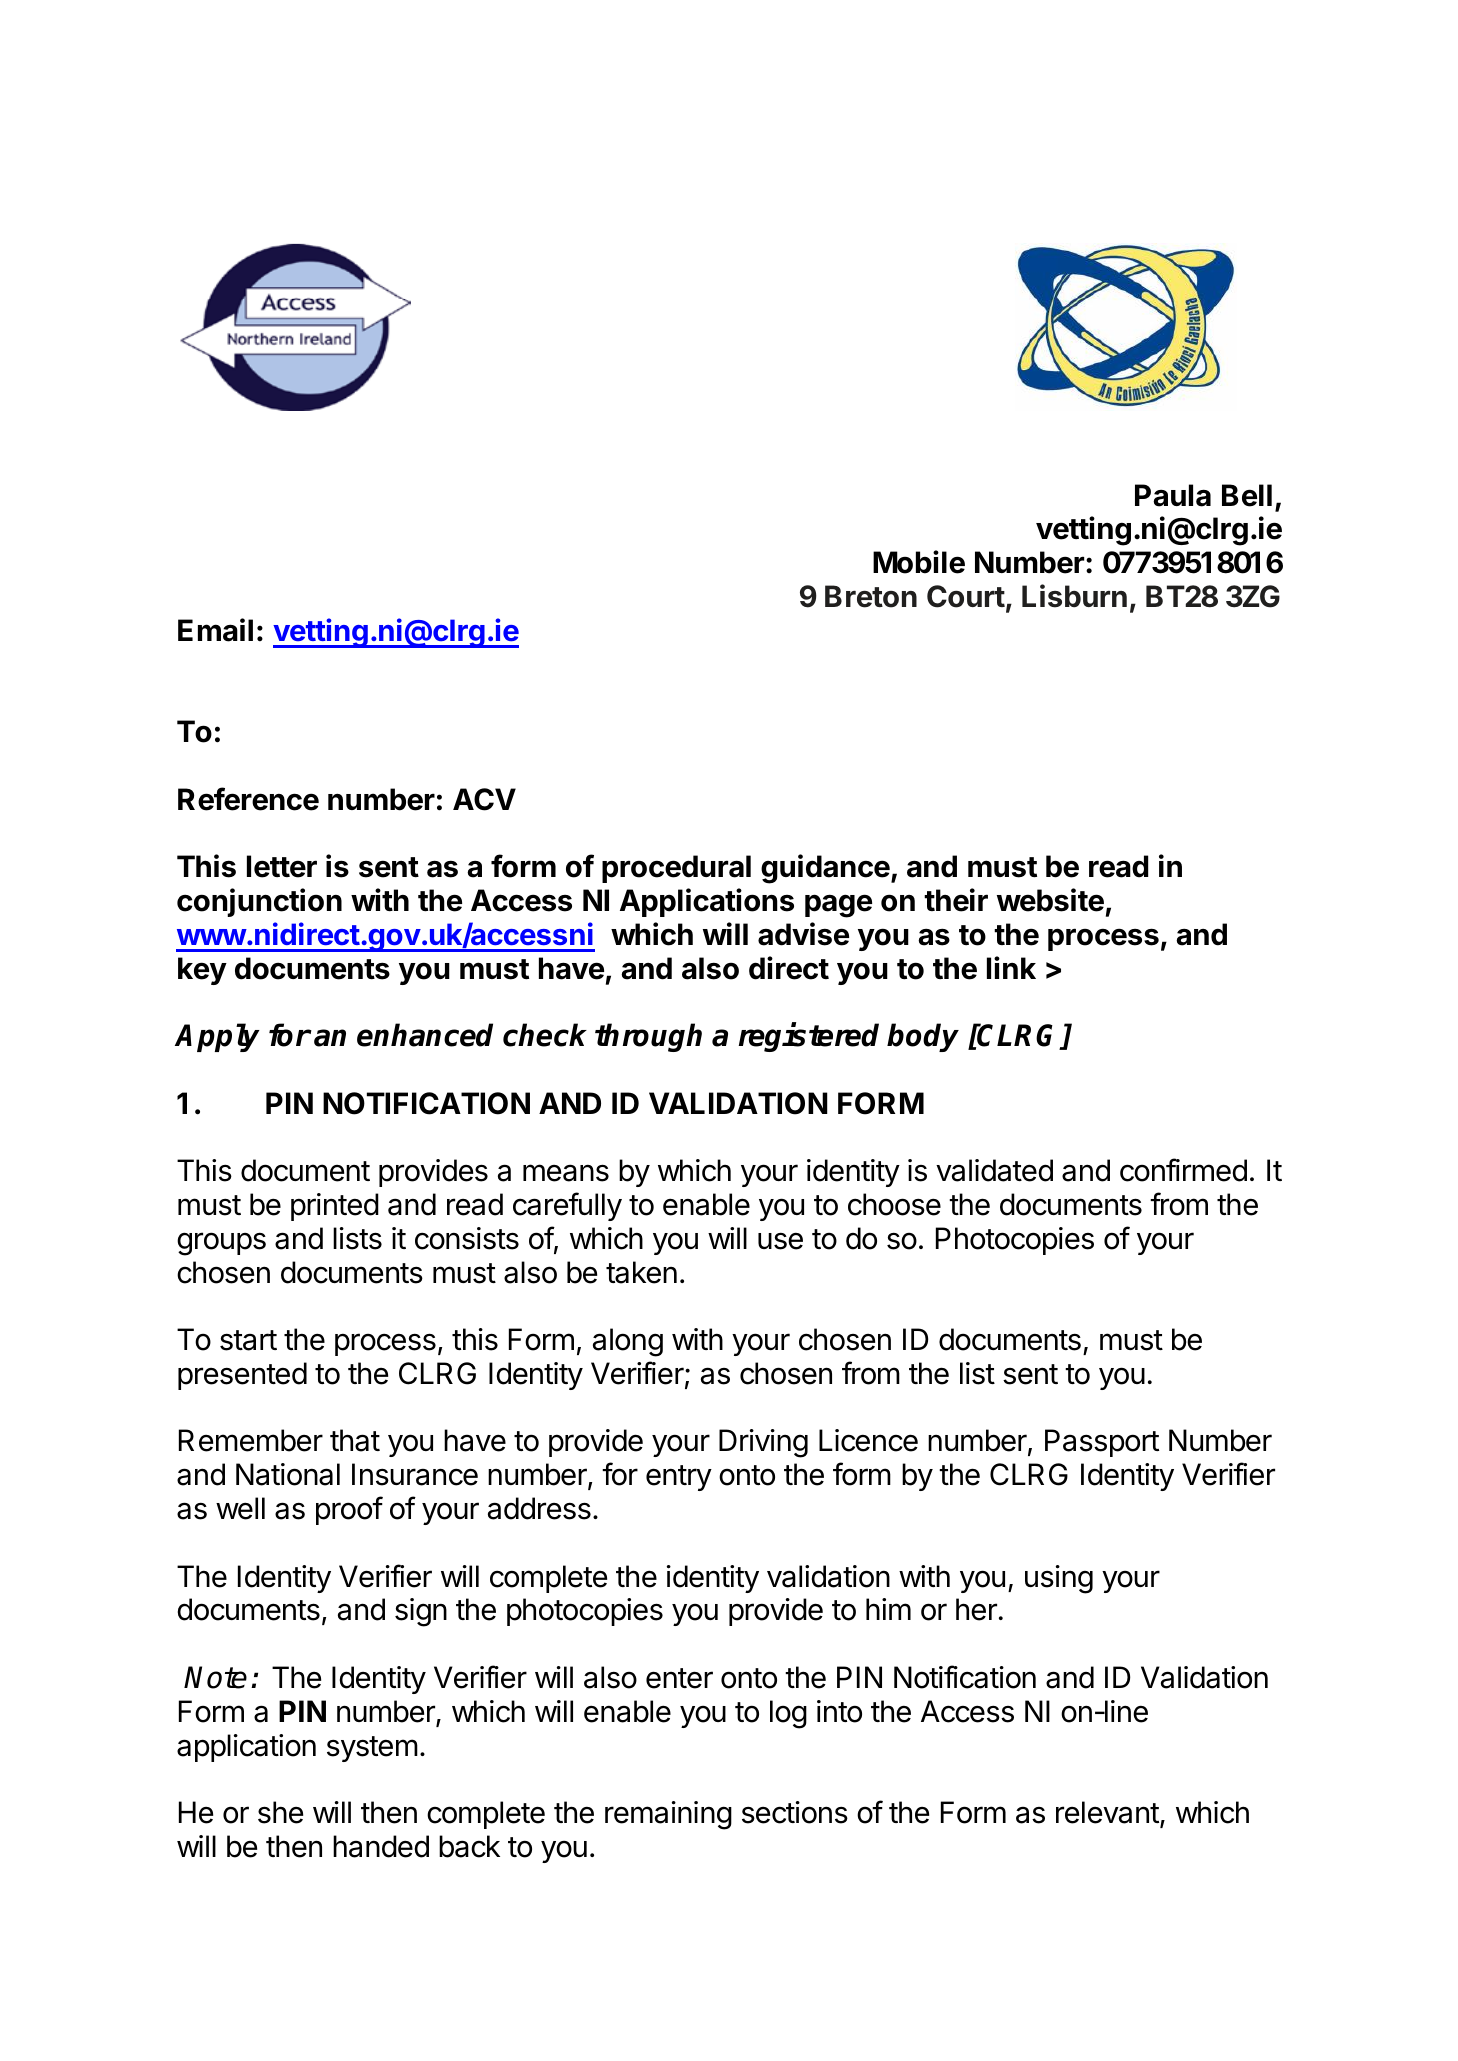 Image resolution: width=1458 pixels, height=2061 pixels. I want to click on link, so click(1011, 967).
